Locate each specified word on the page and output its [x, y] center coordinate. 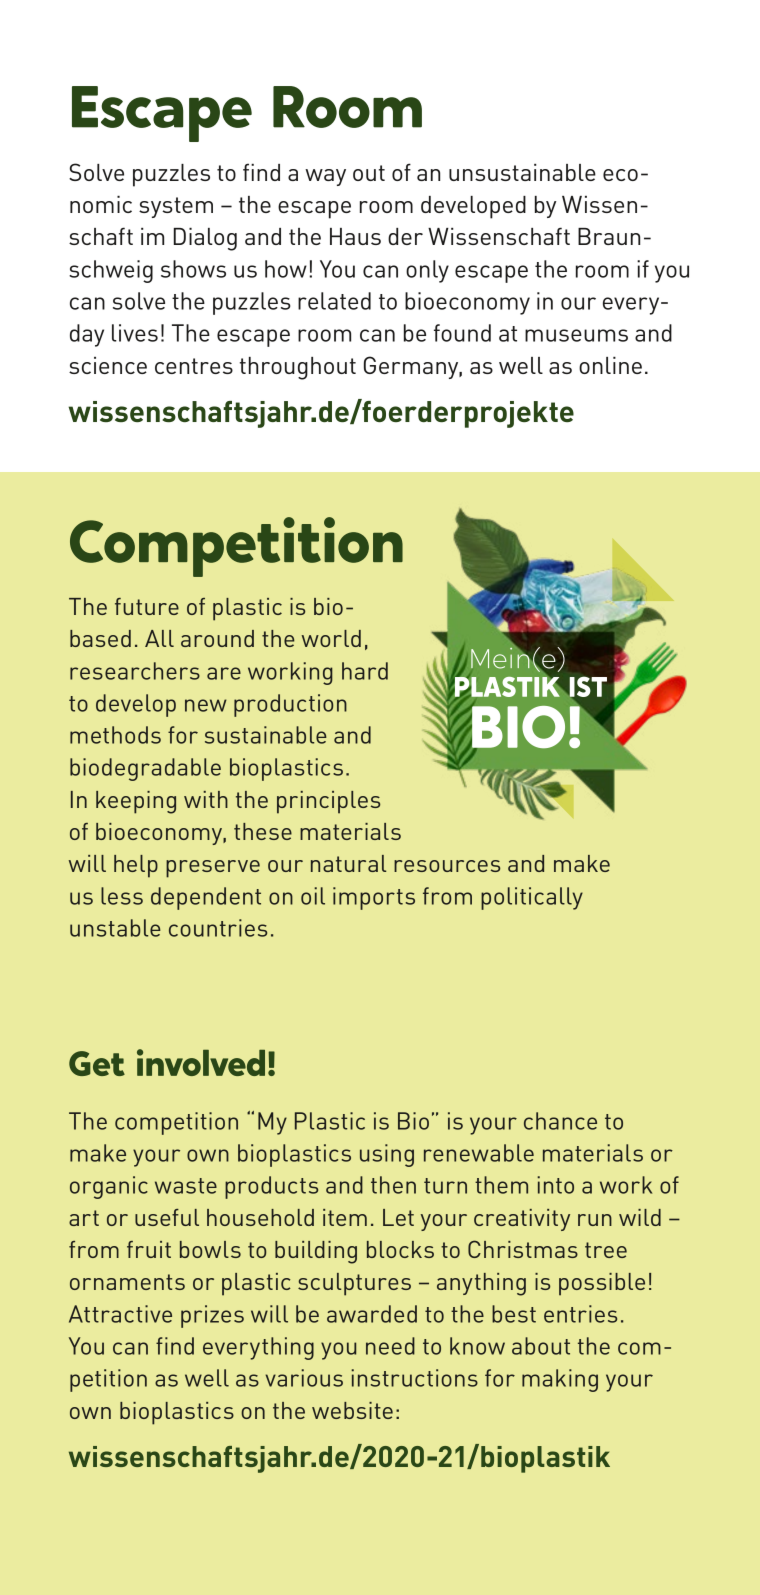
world [331, 638]
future [147, 606]
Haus [355, 236]
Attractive [120, 1314]
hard [365, 671]
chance [560, 1121]
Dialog [205, 239]
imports [374, 898]
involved [201, 1062]
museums [576, 335]
